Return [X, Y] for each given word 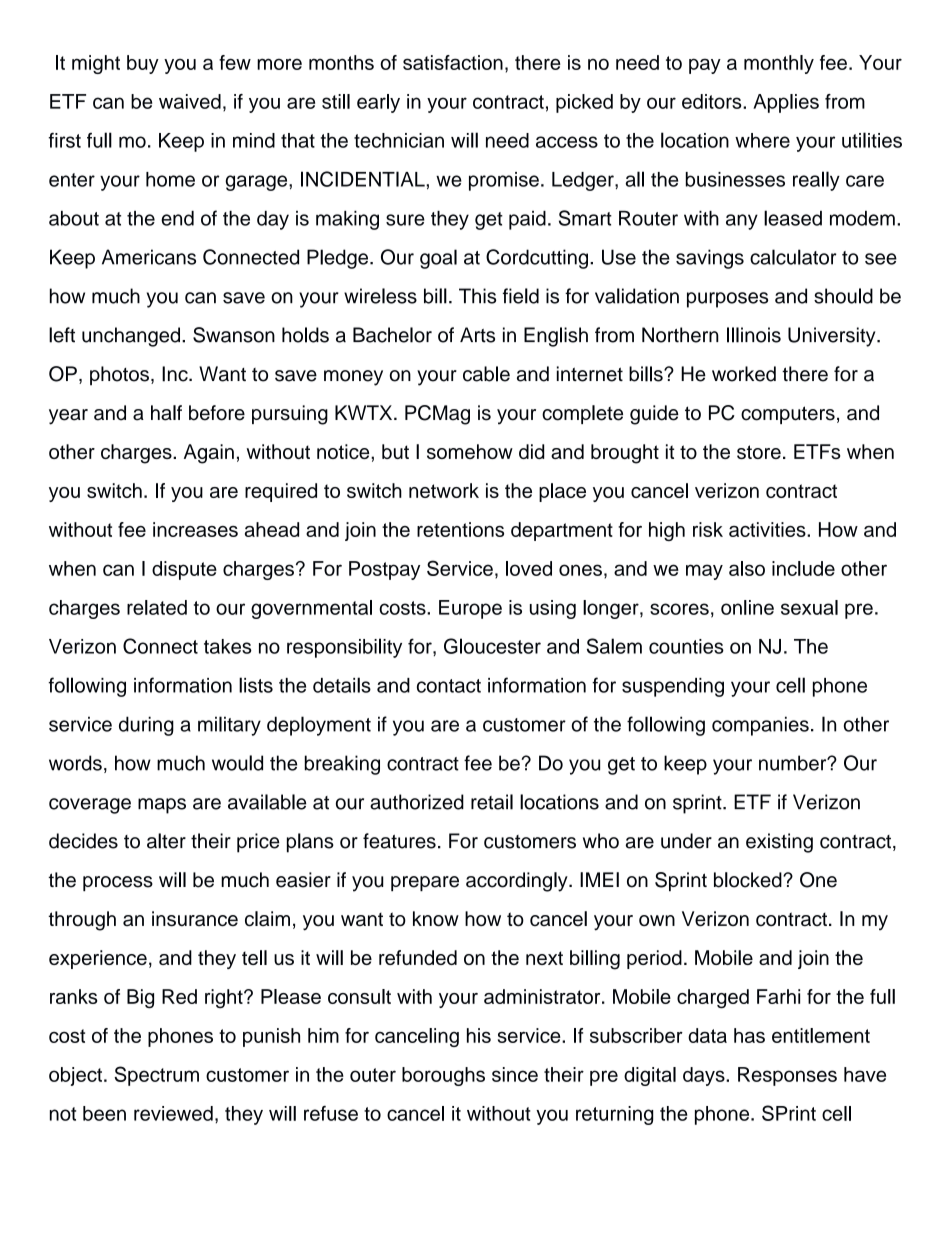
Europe [470, 609]
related [157, 607]
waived [190, 101]
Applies [786, 103]
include [803, 568]
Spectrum [156, 1076]
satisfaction [453, 62]
